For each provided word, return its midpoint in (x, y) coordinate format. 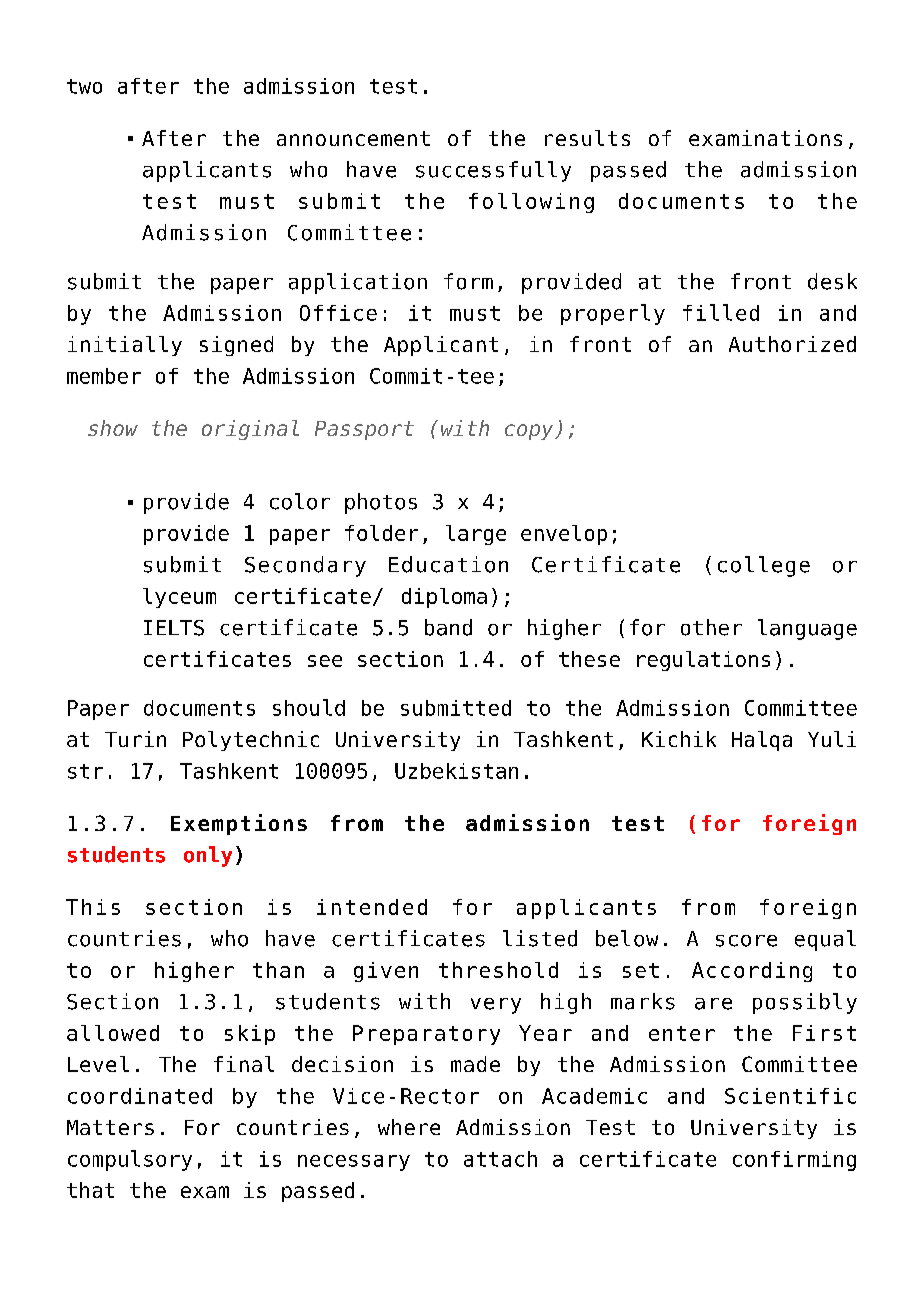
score (746, 941)
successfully (493, 171)
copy (530, 432)
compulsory (130, 1160)
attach (500, 1159)
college (764, 566)
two (84, 86)
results (587, 138)
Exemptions (239, 824)
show (113, 428)
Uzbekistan (456, 771)
